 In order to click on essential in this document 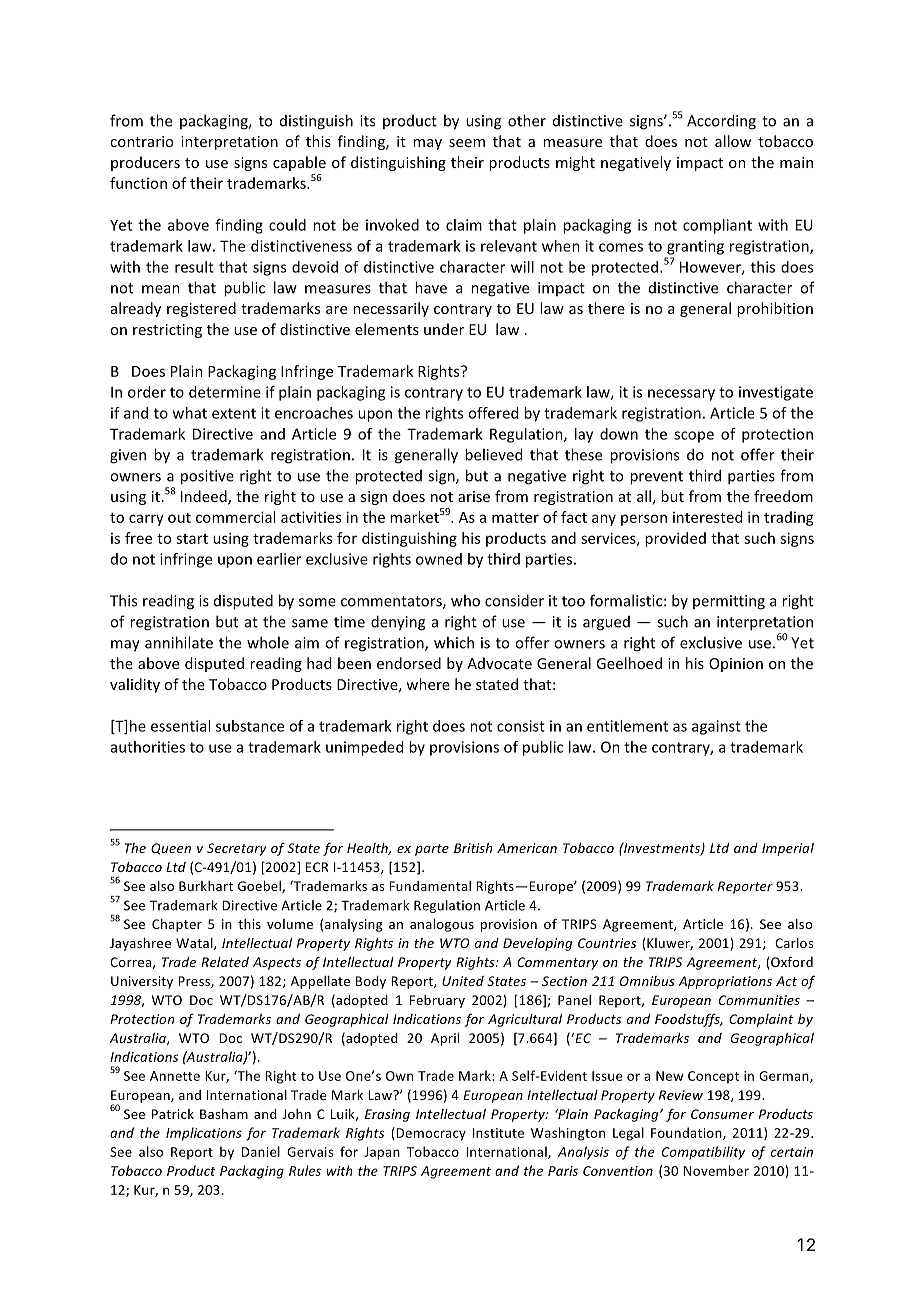, I will do `click(180, 726)`.
